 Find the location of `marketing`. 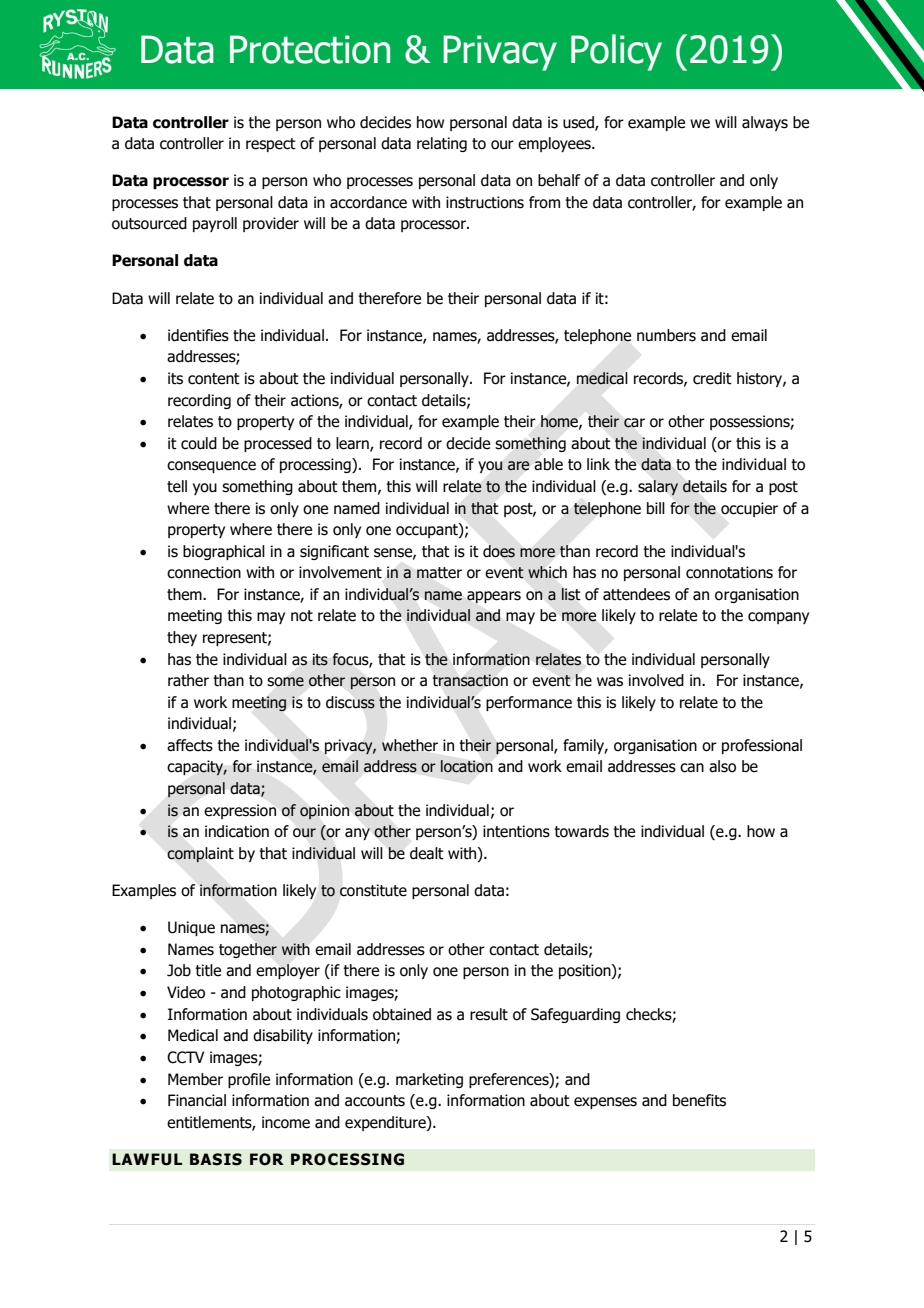

marketing is located at coordinates (429, 1080).
